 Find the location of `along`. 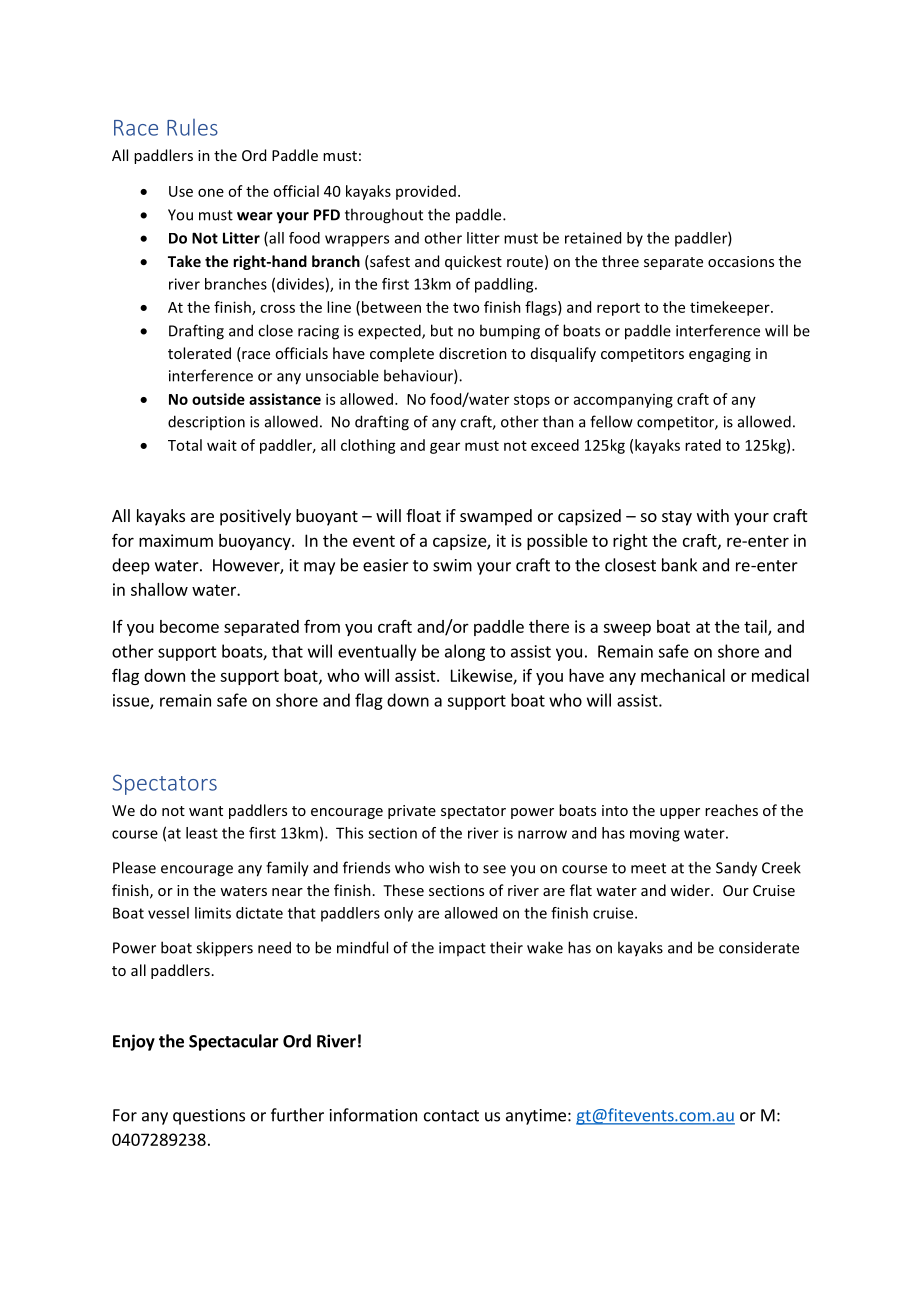

along is located at coordinates (465, 652).
